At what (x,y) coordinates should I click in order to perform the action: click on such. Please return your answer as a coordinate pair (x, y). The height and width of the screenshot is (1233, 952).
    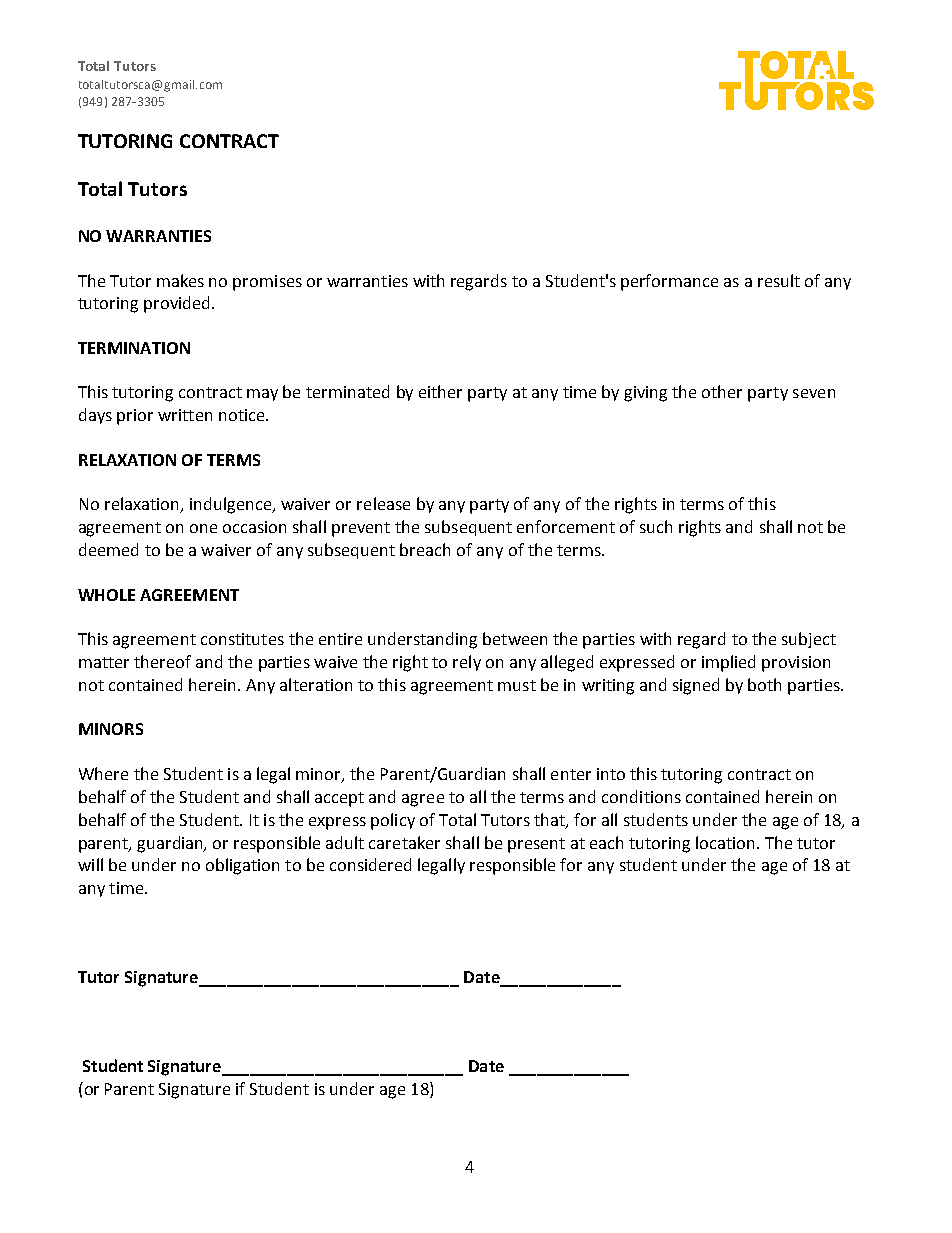
    Looking at the image, I should click on (656, 526).
